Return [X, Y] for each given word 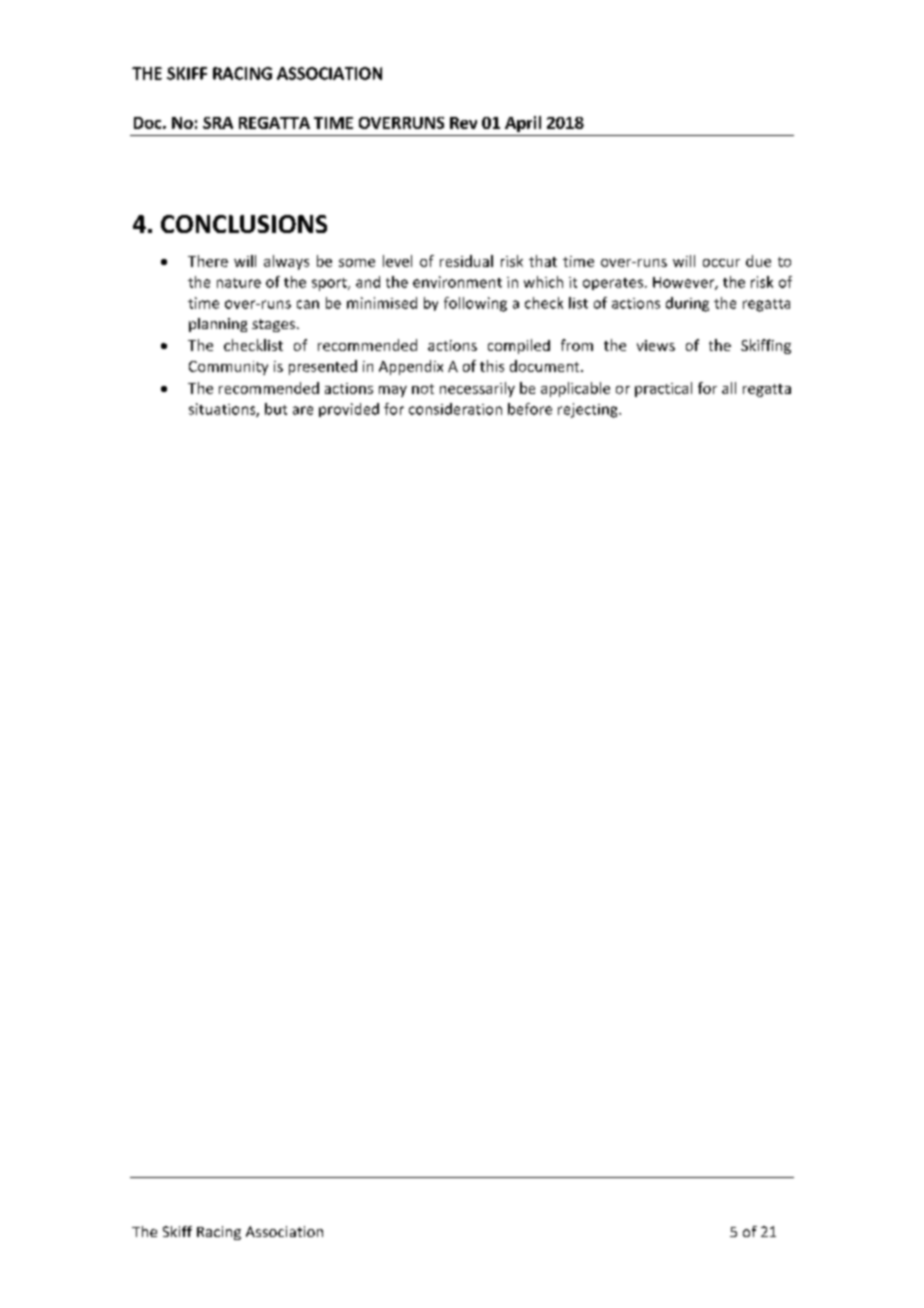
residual [466, 261]
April [523, 124]
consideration [455, 409]
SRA [218, 123]
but [276, 409]
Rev [463, 123]
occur [721, 263]
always [286, 262]
